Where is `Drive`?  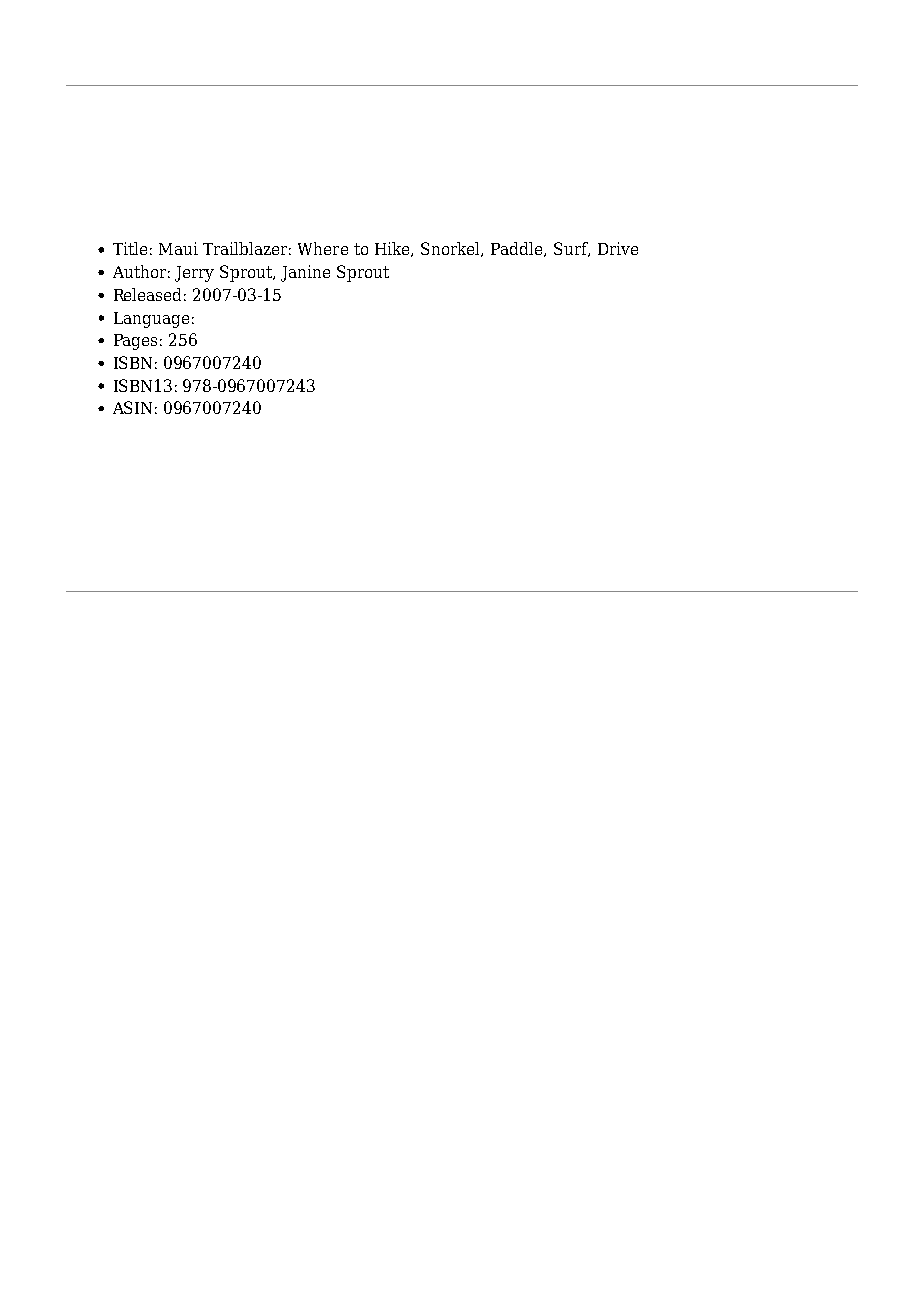 Drive is located at coordinates (618, 248).
